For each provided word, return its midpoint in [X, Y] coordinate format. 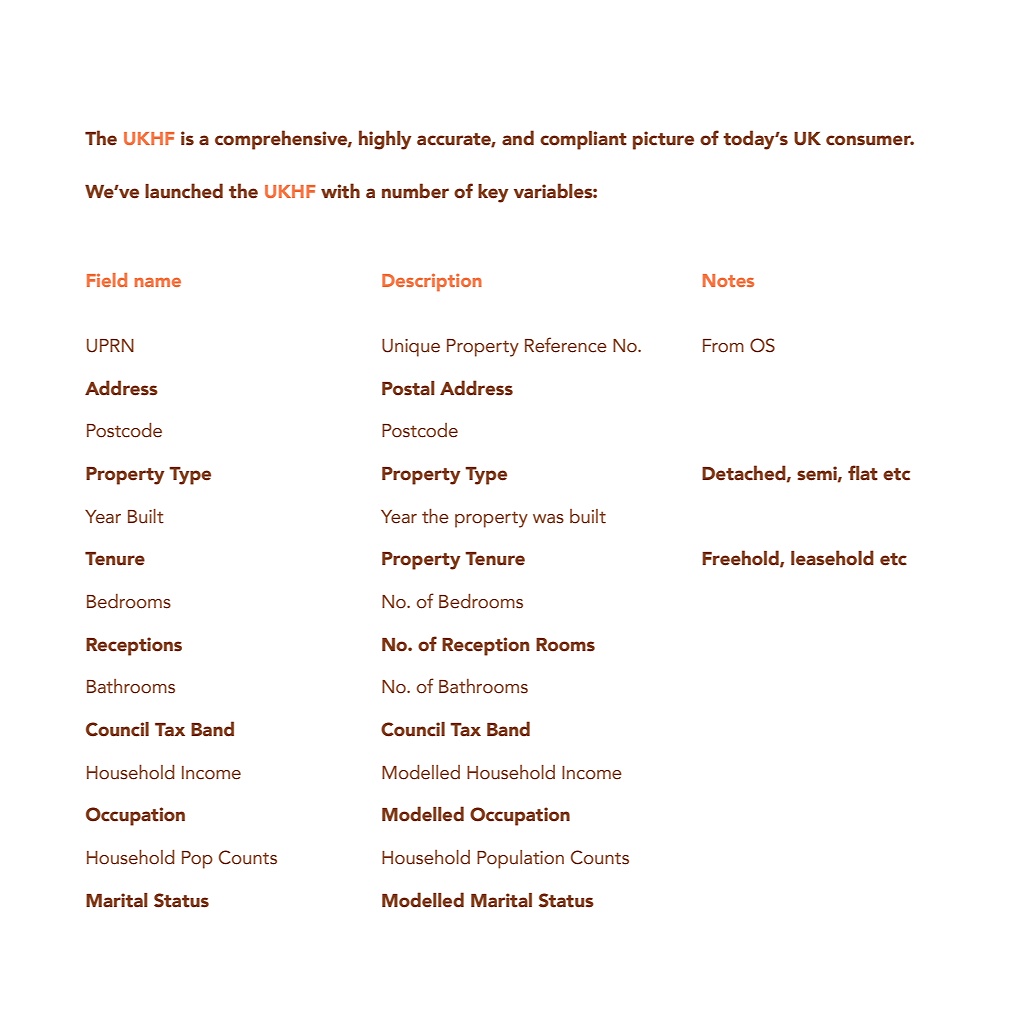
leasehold [832, 558]
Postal [408, 388]
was [548, 519]
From [723, 346]
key [493, 193]
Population [520, 859]
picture [663, 140]
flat [863, 473]
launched [184, 191]
